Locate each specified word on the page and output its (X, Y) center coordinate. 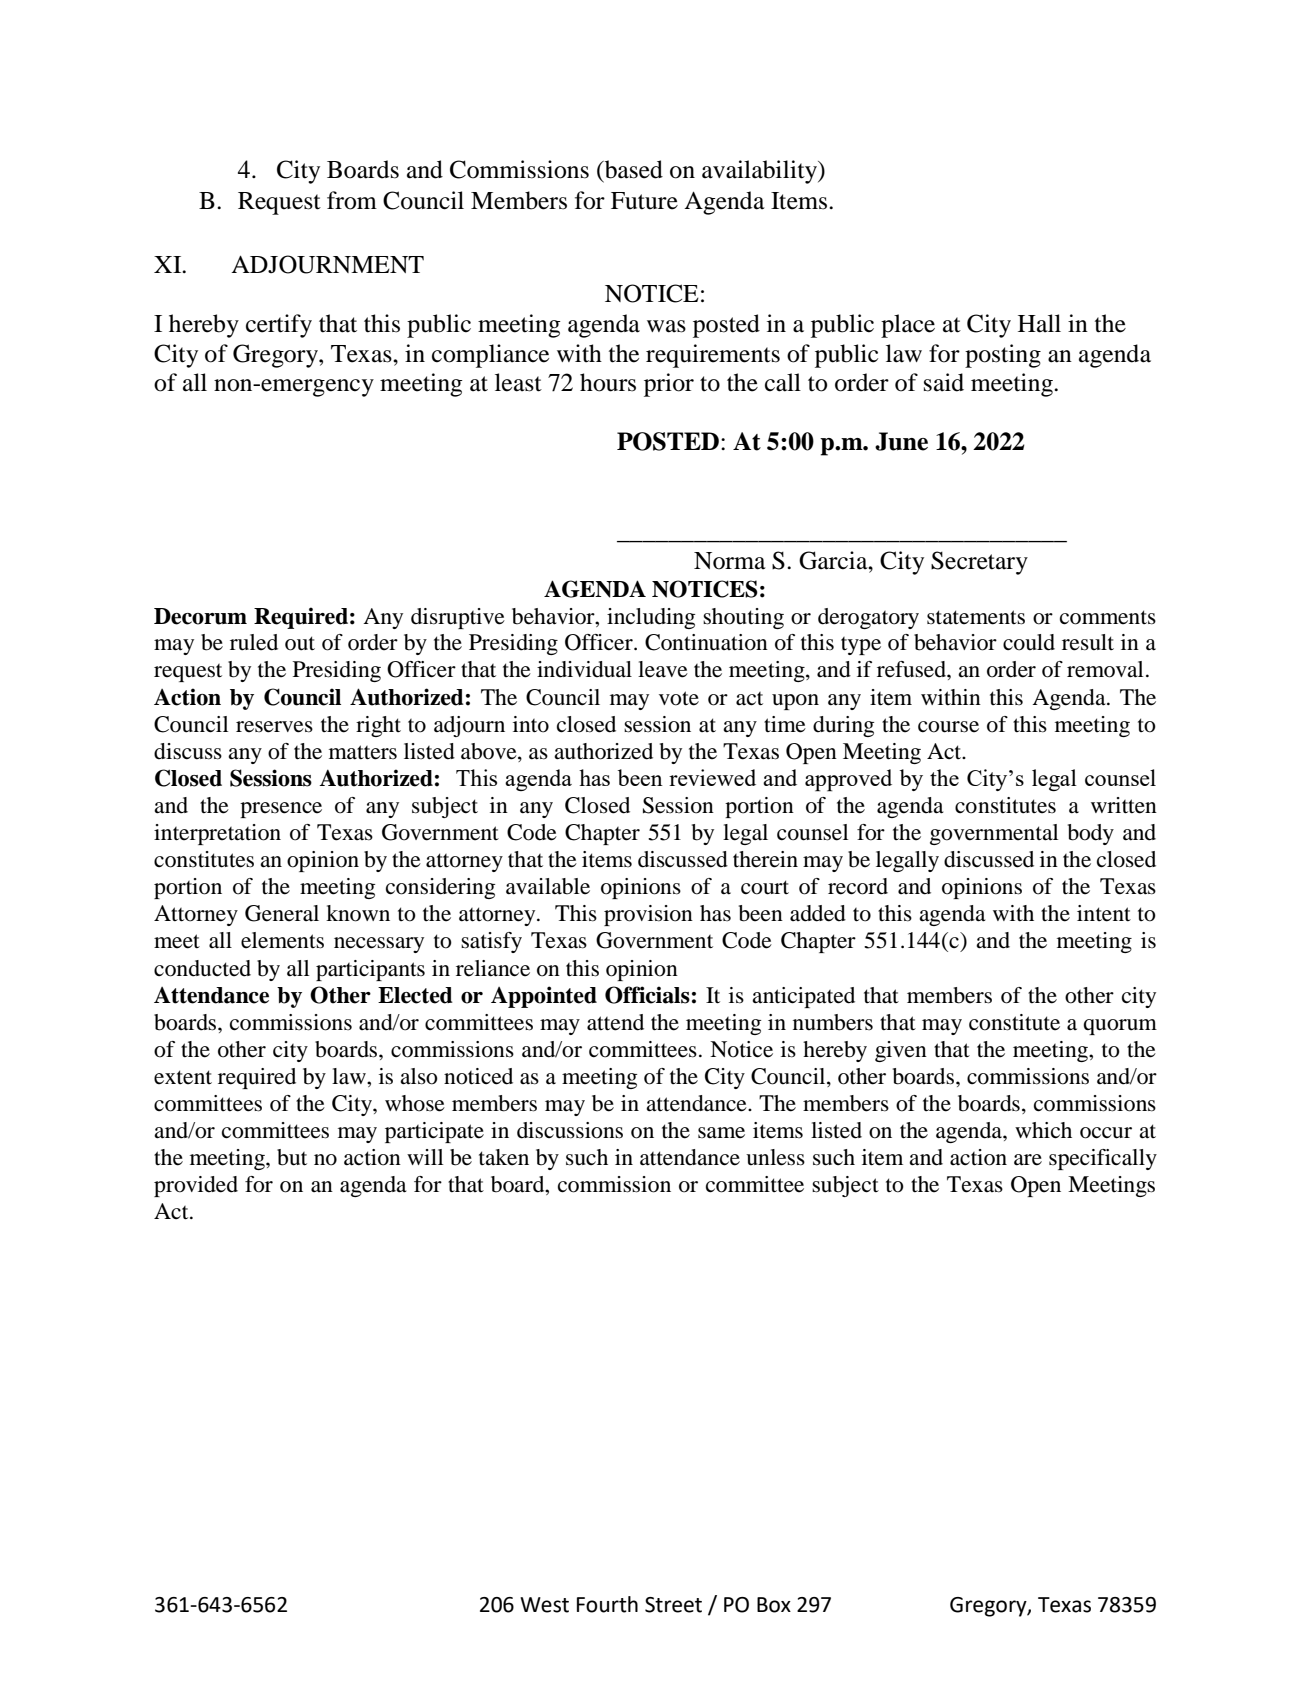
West (544, 1605)
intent (1104, 913)
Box (774, 1605)
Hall (1039, 323)
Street (673, 1605)
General (282, 913)
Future (644, 201)
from (352, 200)
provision (648, 915)
